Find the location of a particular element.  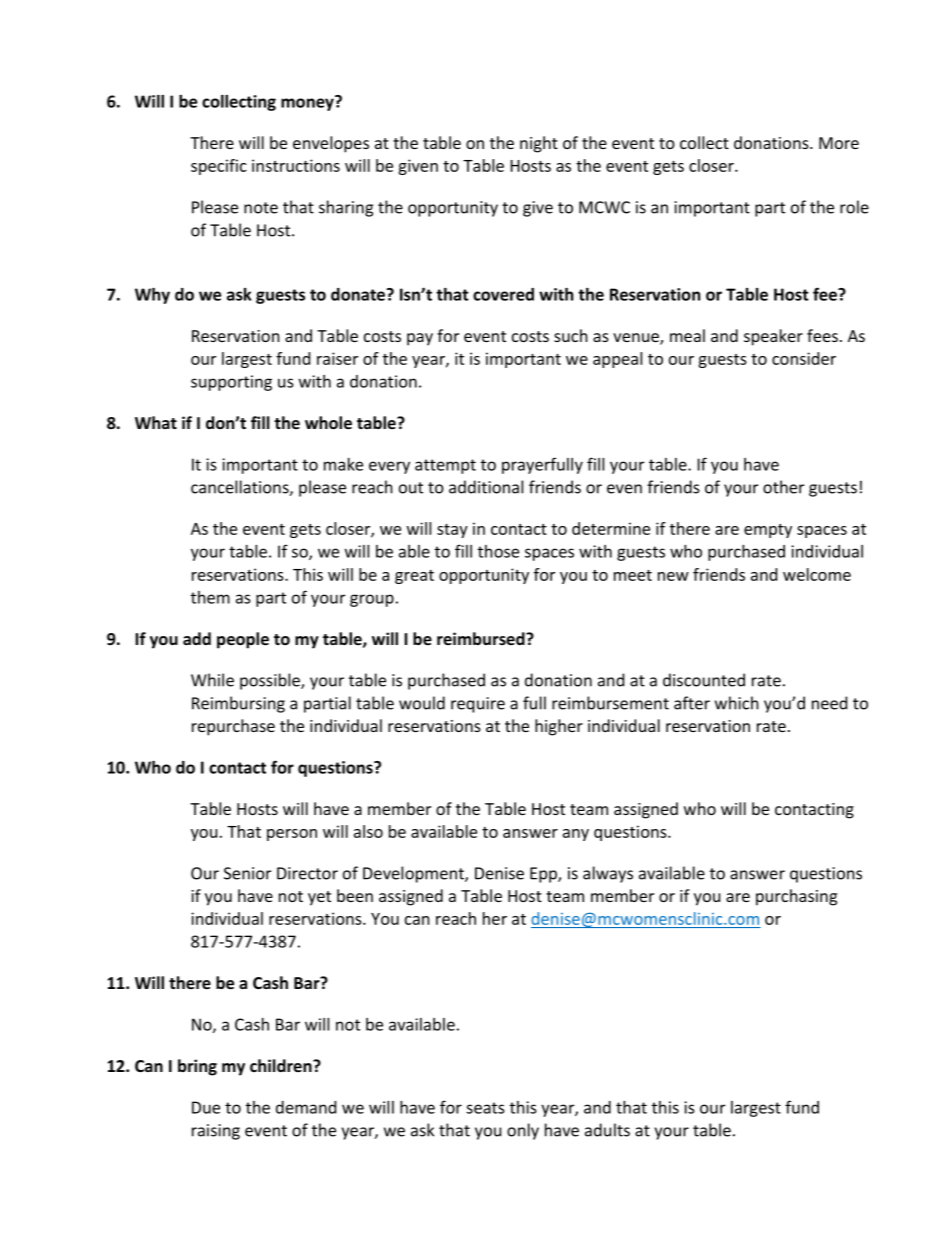

Due is located at coordinates (206, 1107).
